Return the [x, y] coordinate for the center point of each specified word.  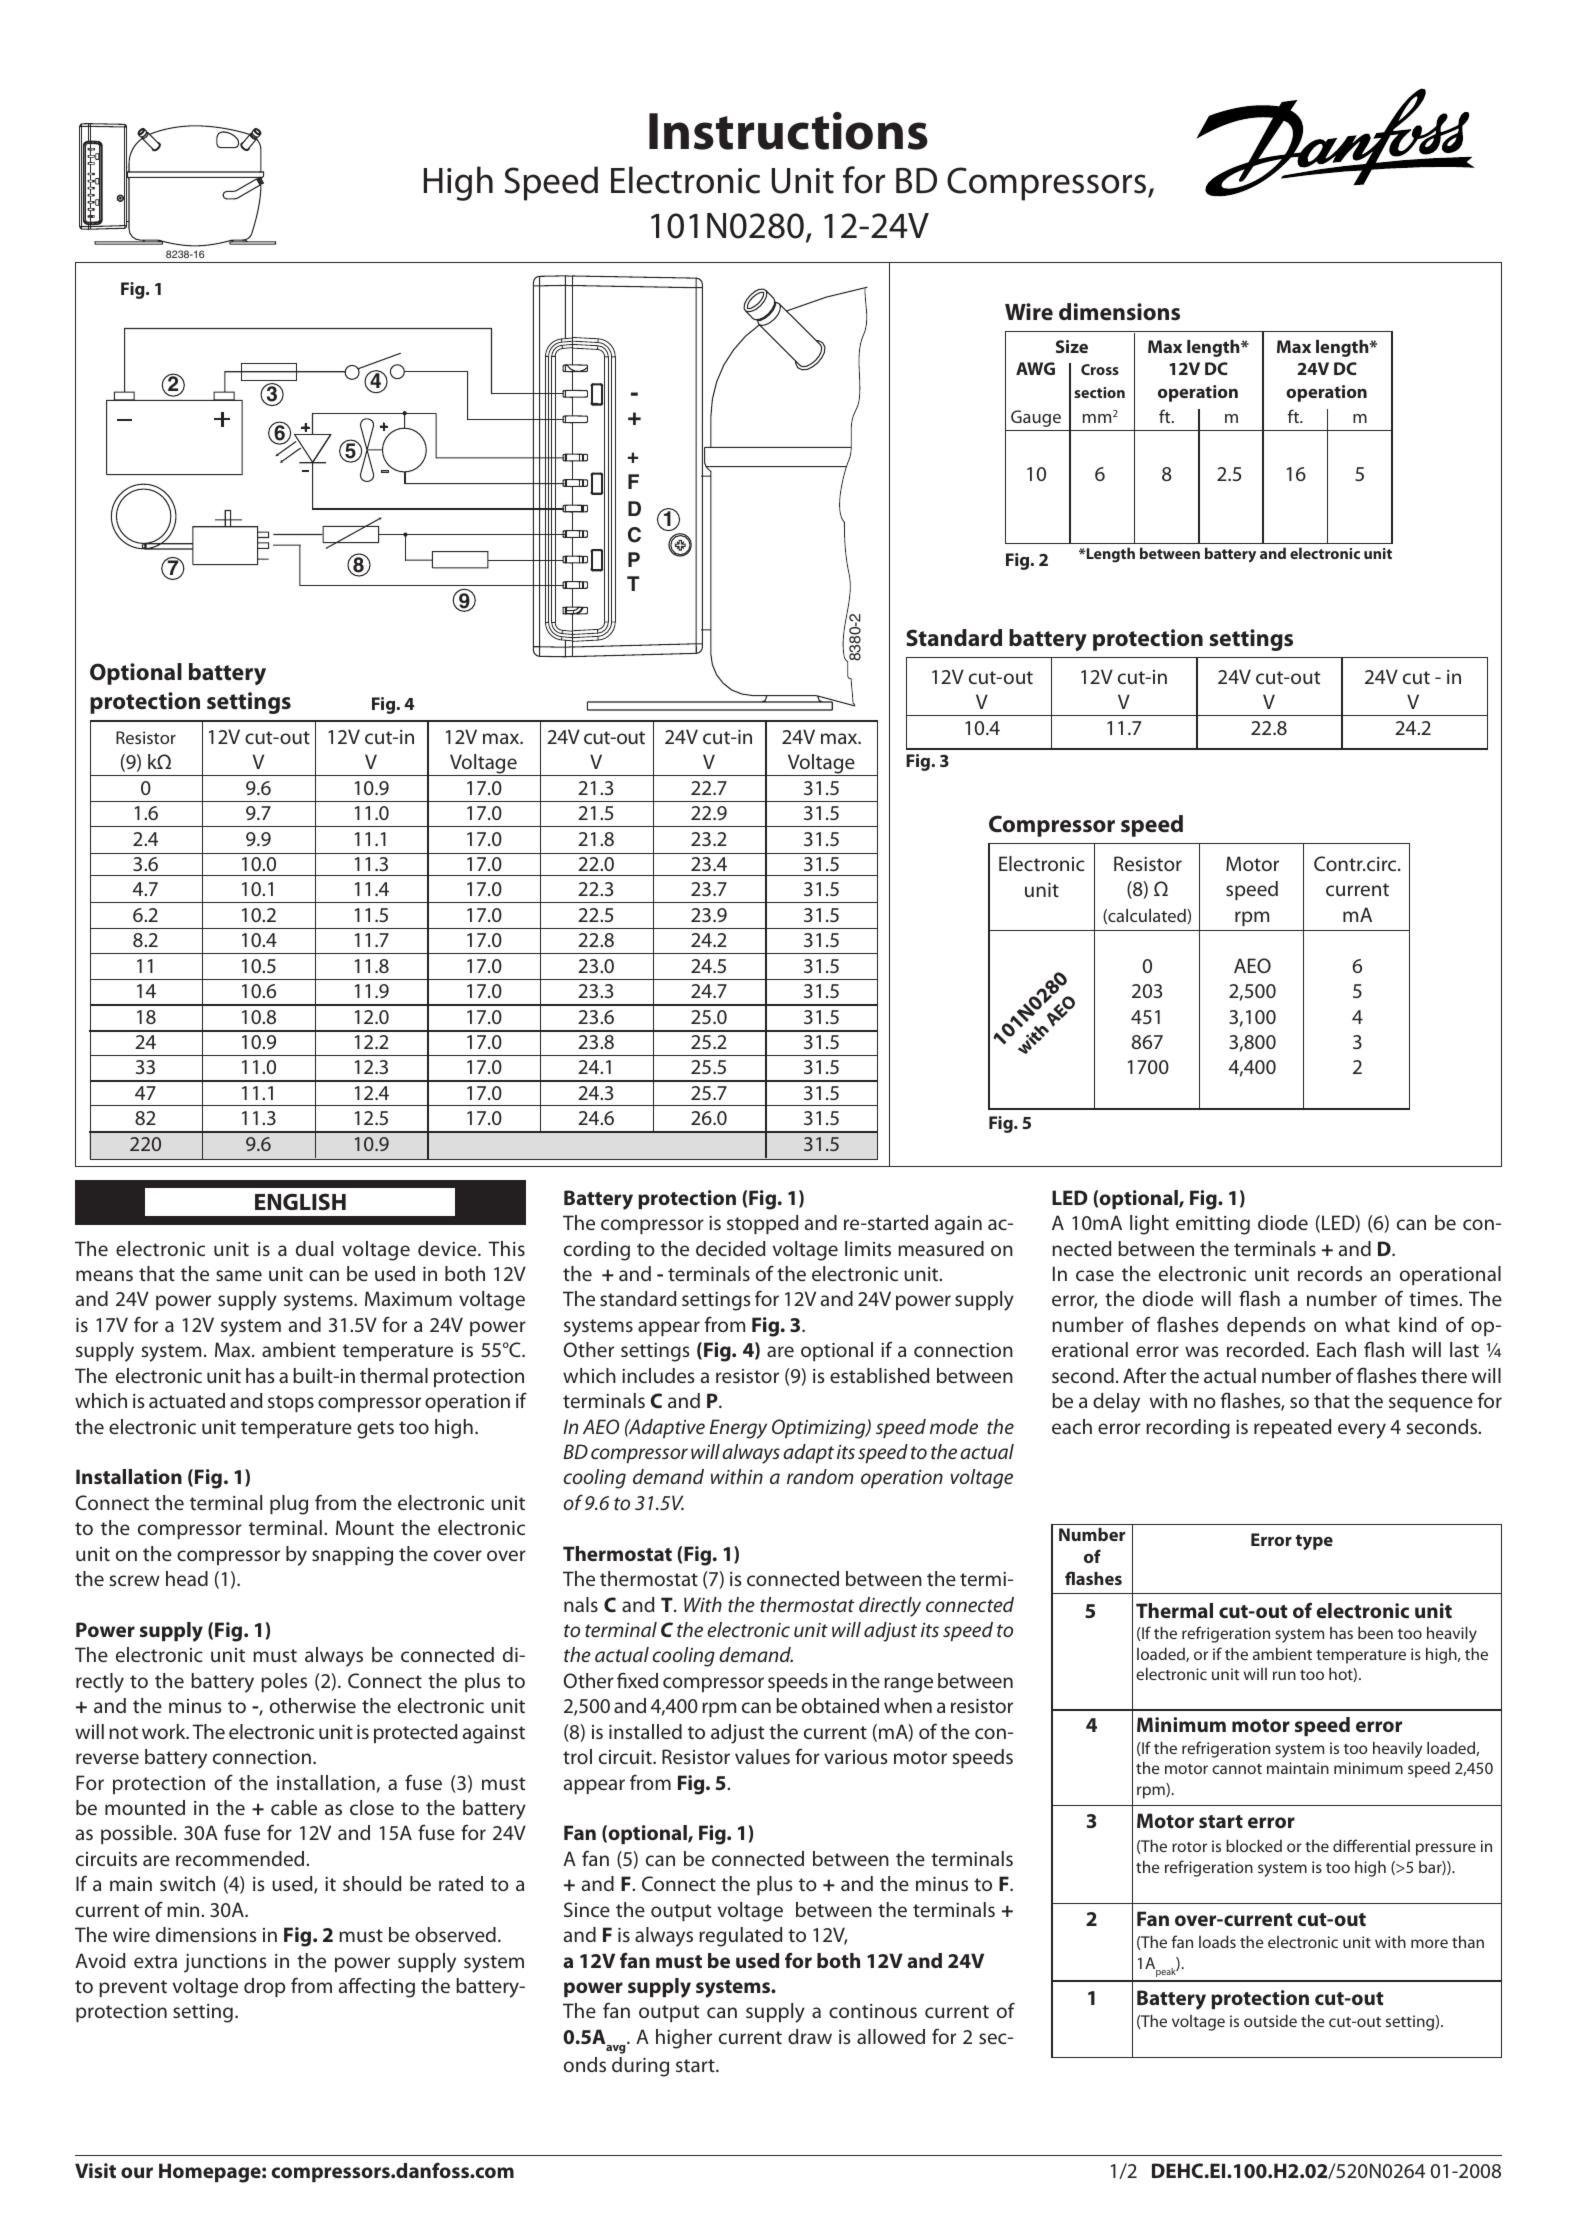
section [1099, 392]
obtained [840, 1705]
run [1284, 1675]
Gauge [1036, 418]
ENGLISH [300, 1202]
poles [284, 1682]
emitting [1213, 1225]
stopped [762, 1224]
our [137, 2172]
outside [1270, 2021]
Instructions [788, 131]
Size [1072, 346]
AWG [1035, 368]
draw [810, 2036]
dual [314, 1248]
